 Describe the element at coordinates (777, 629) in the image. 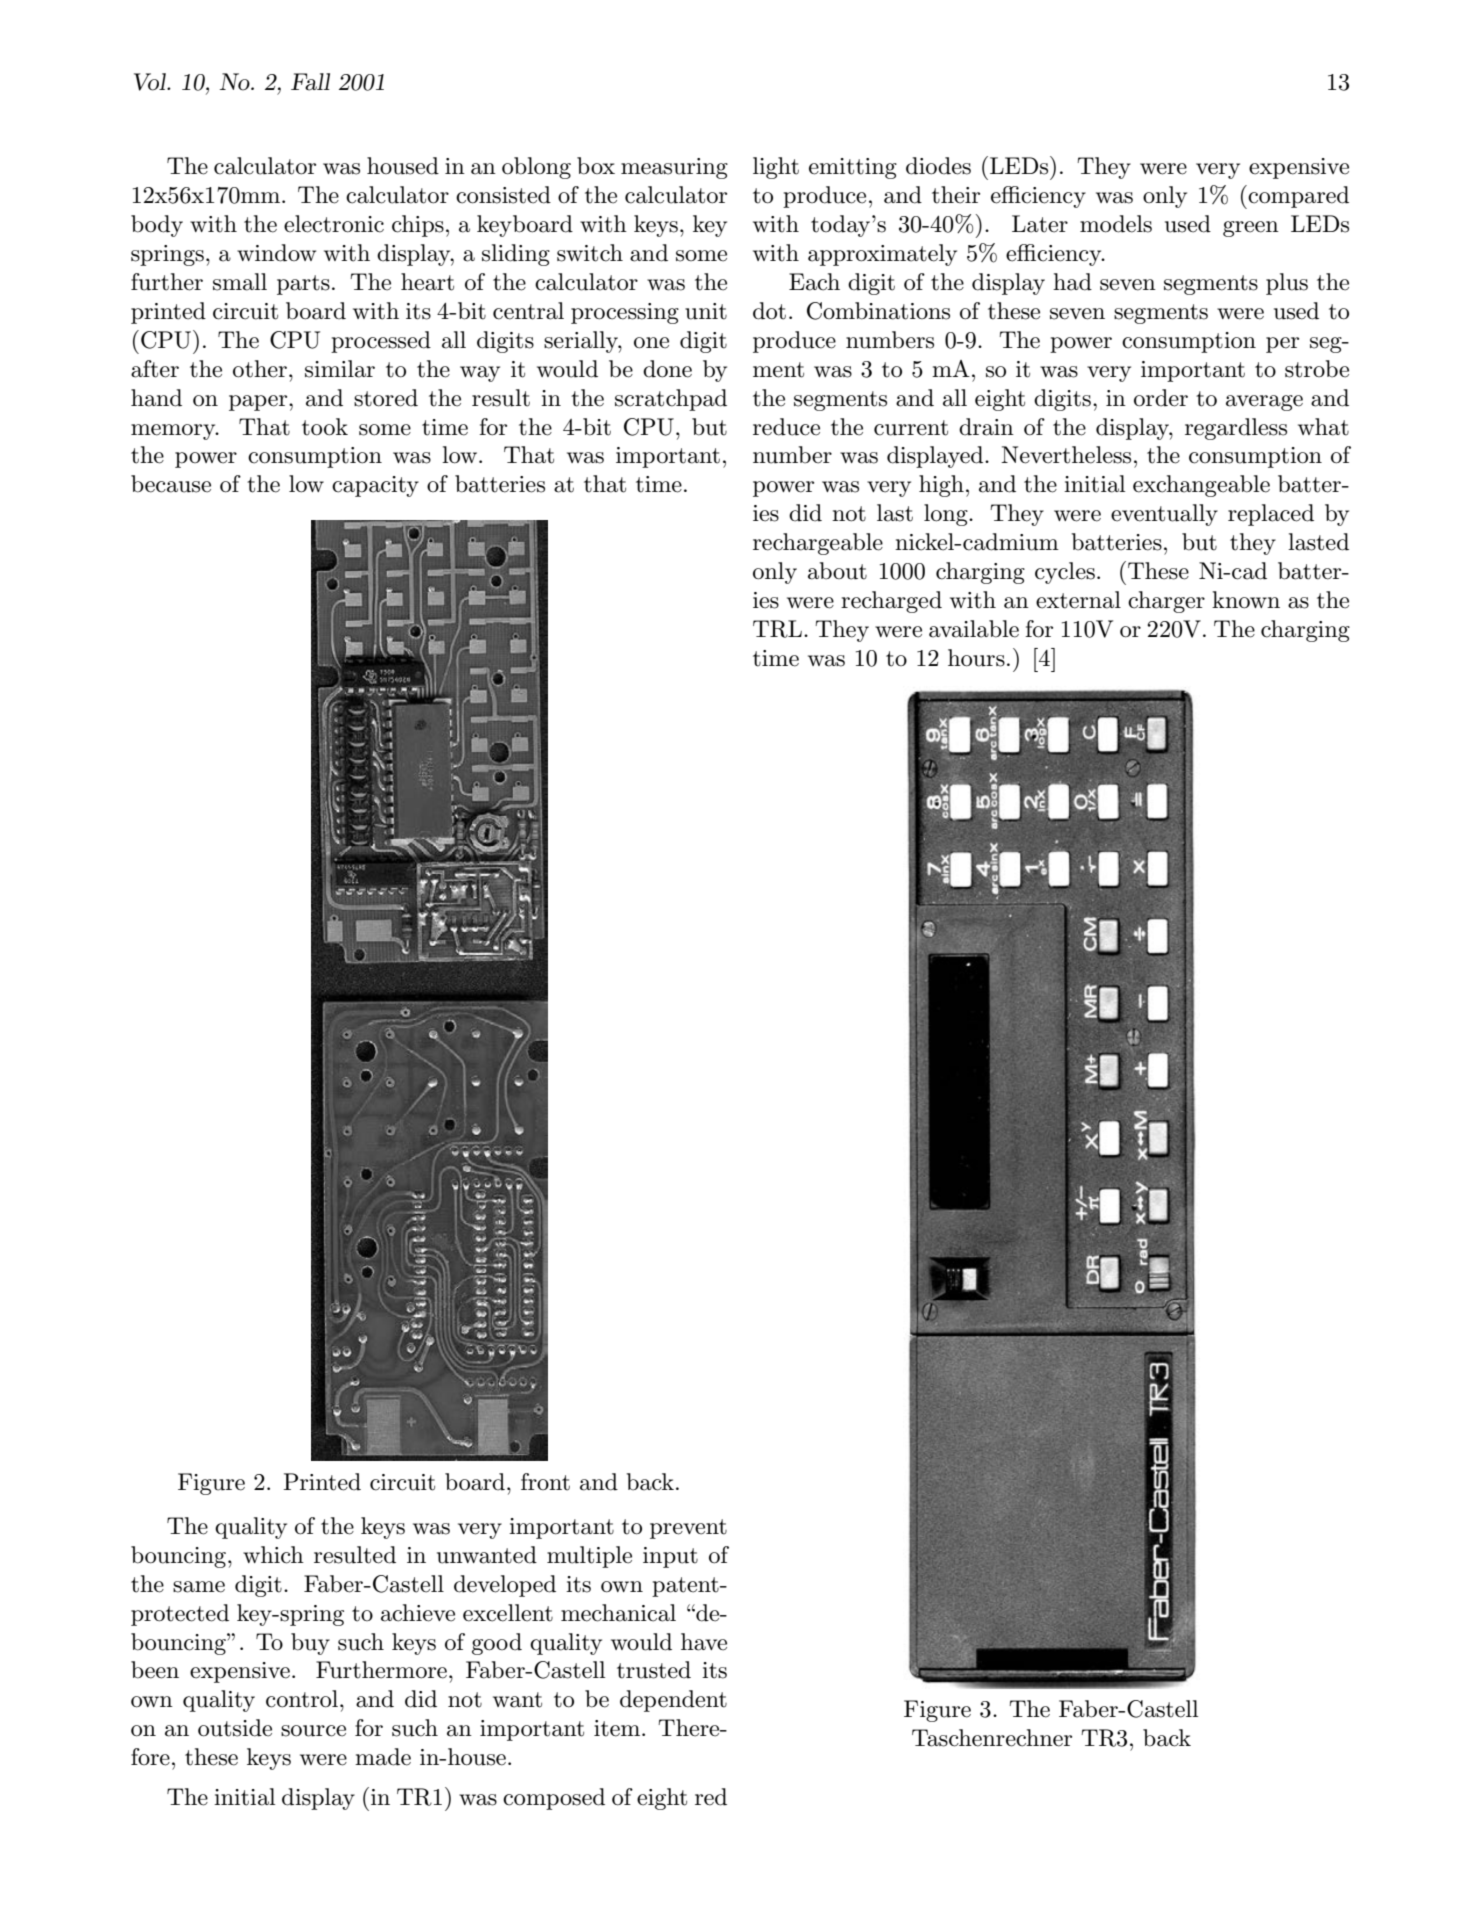

I see `TRL` at that location.
